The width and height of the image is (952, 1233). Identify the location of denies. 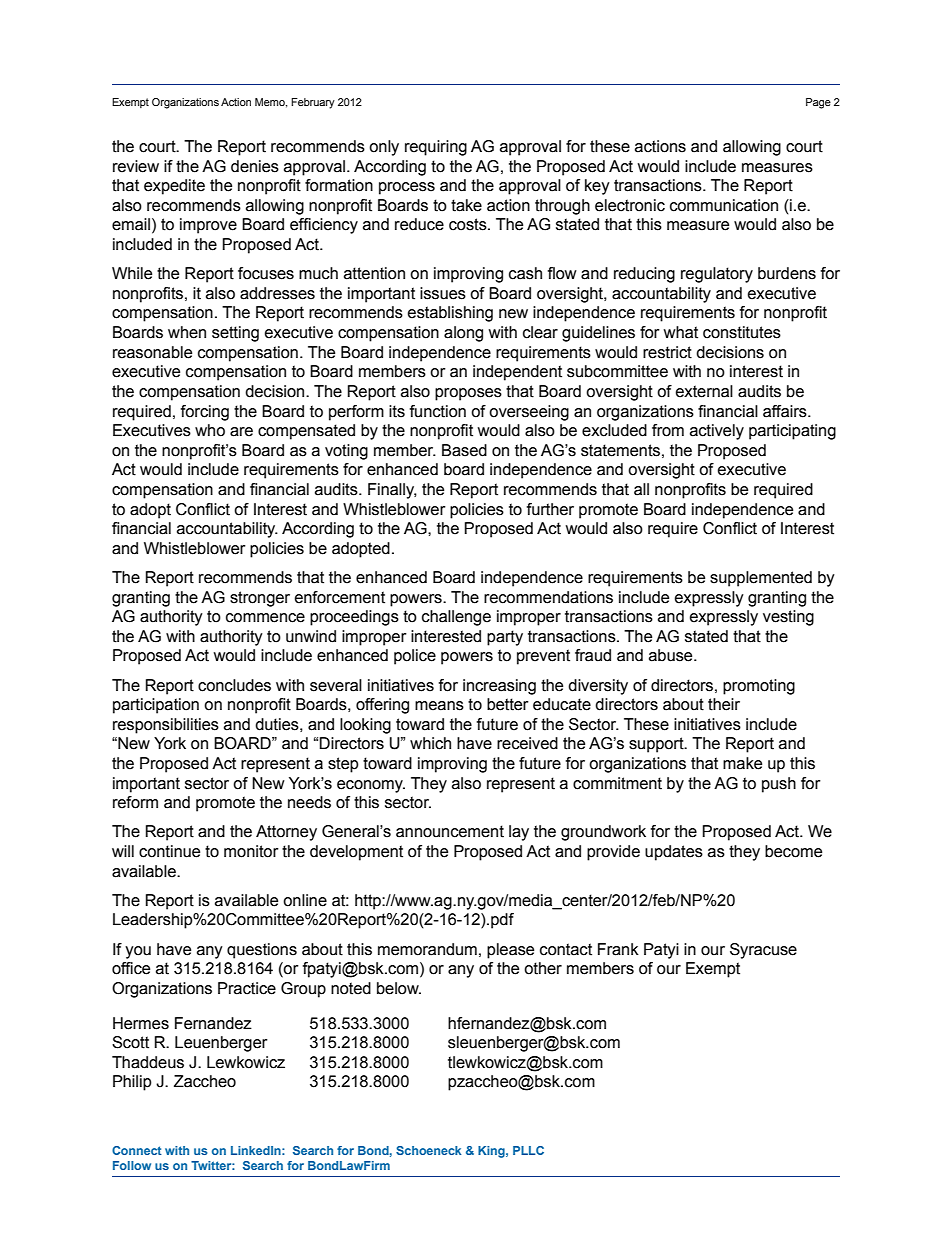
(255, 166).
